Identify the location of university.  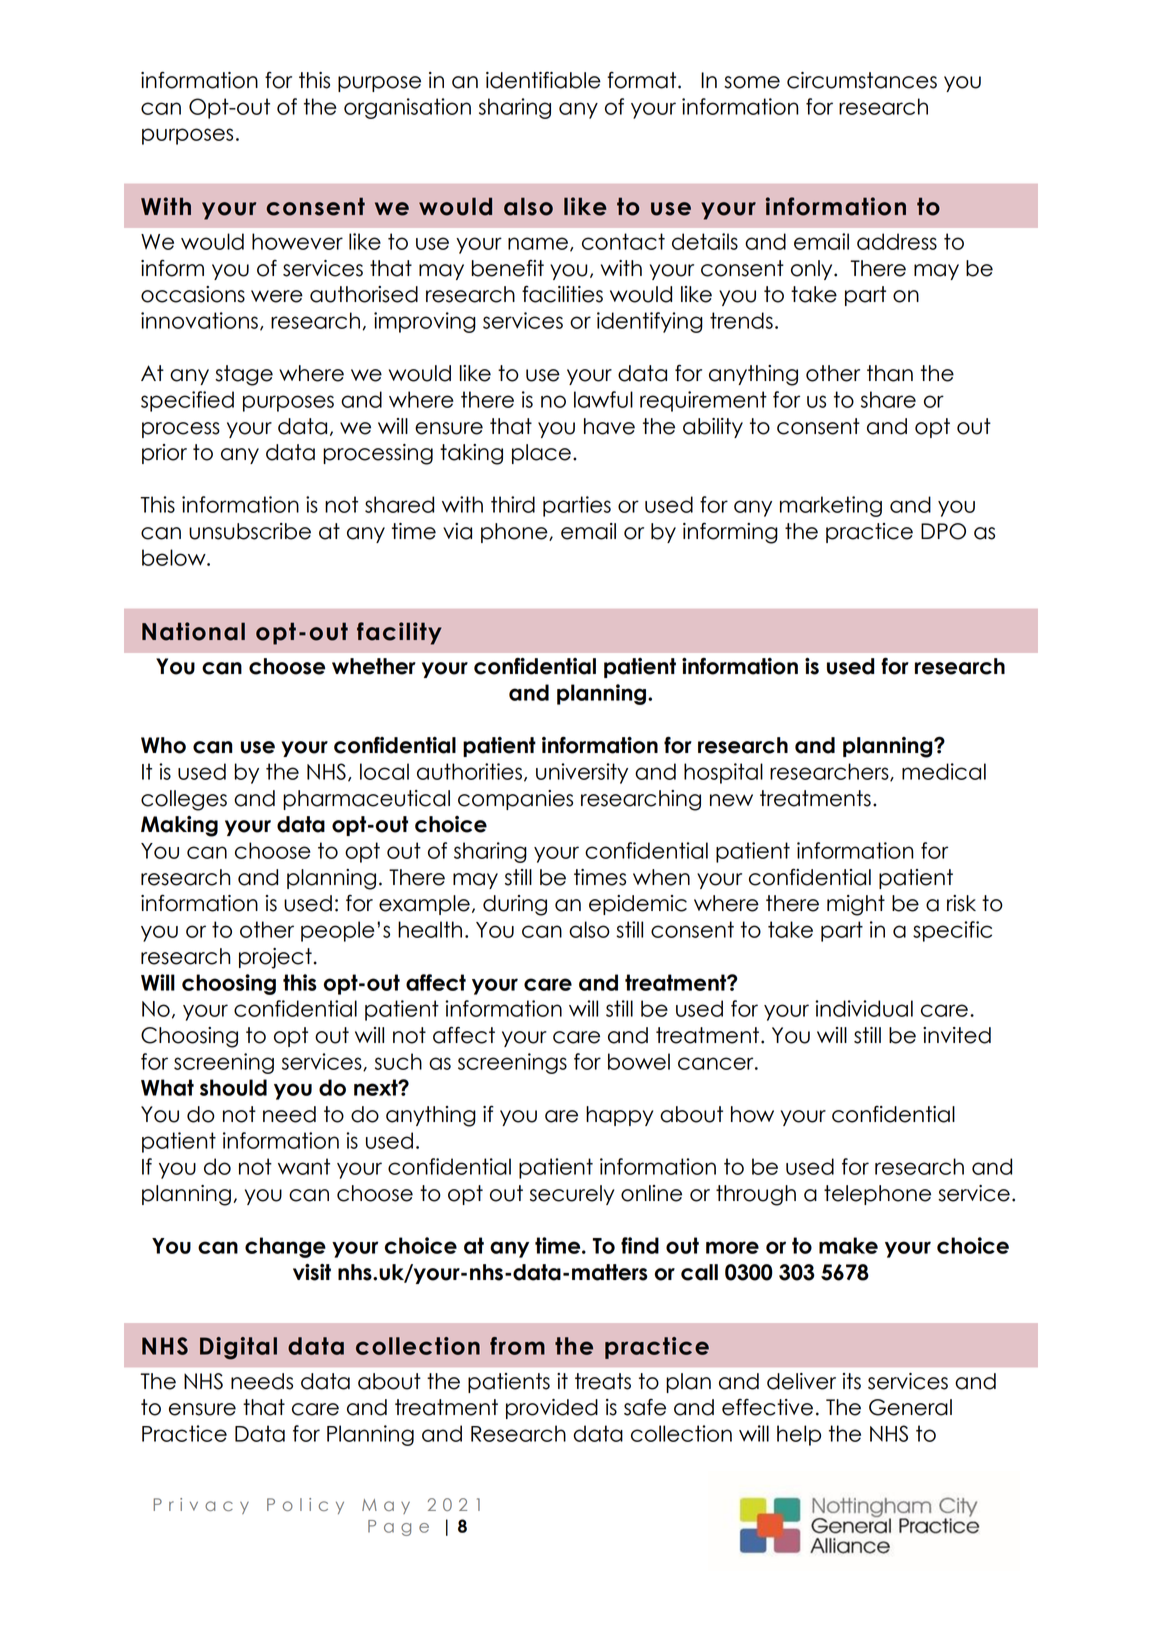
(582, 773).
